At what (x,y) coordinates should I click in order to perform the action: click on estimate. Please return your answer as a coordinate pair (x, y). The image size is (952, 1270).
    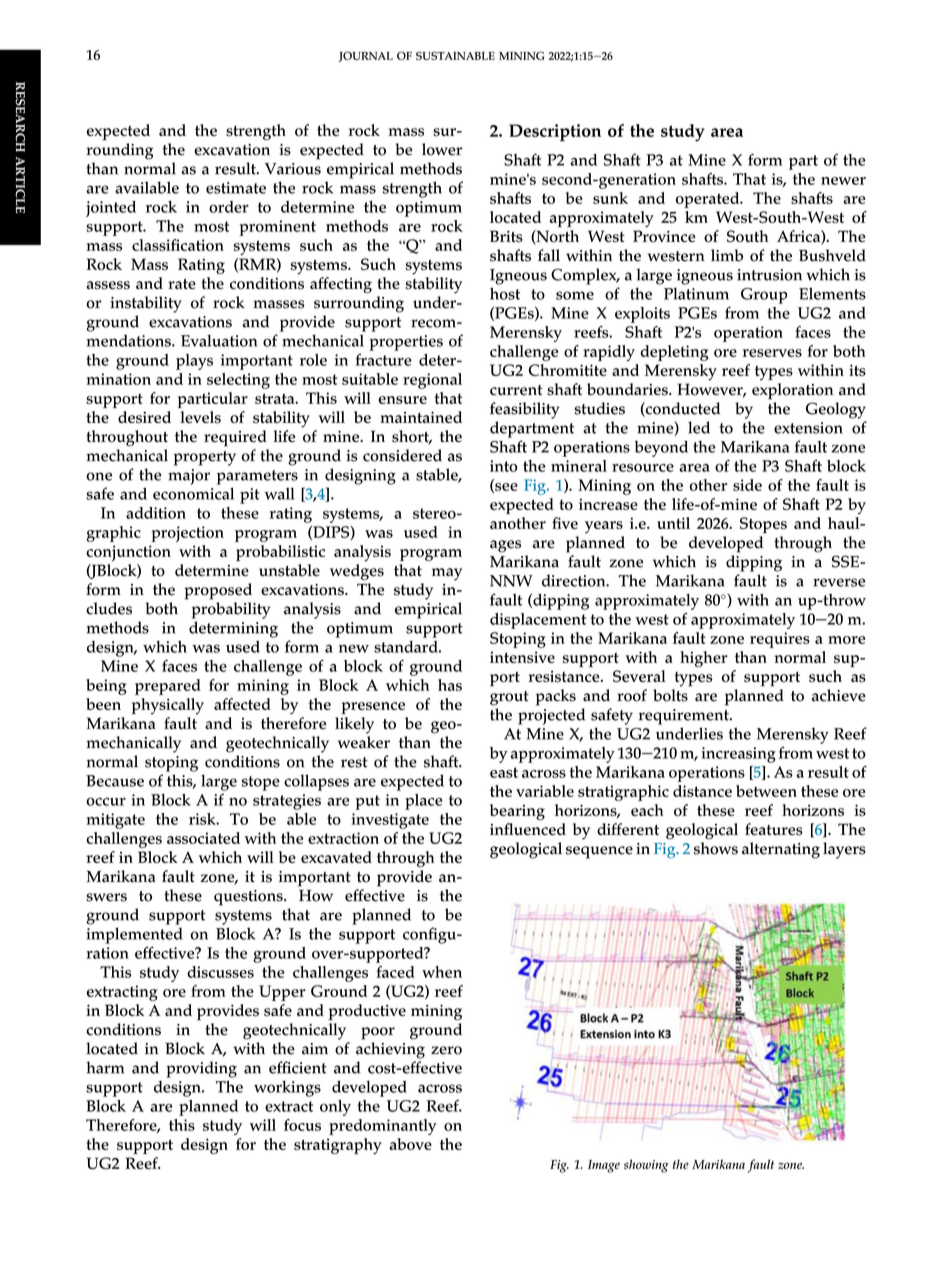
    Looking at the image, I should click on (236, 188).
